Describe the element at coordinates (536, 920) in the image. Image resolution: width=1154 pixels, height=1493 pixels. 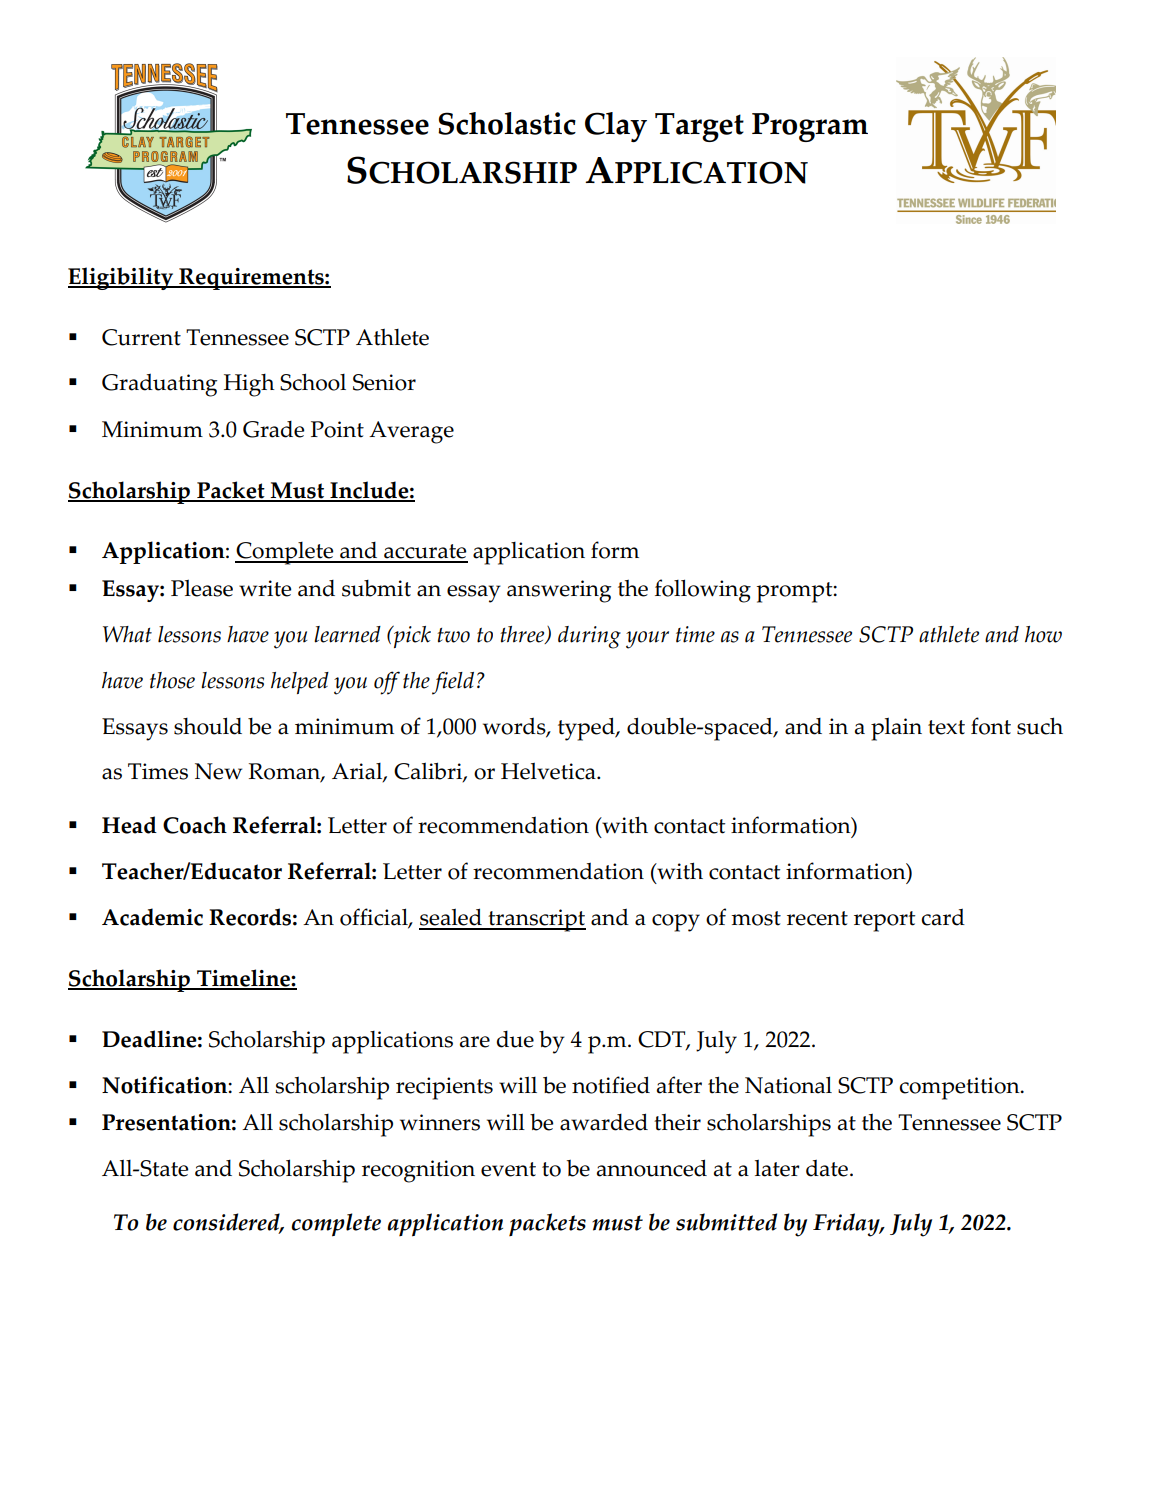
I see `transcript` at that location.
